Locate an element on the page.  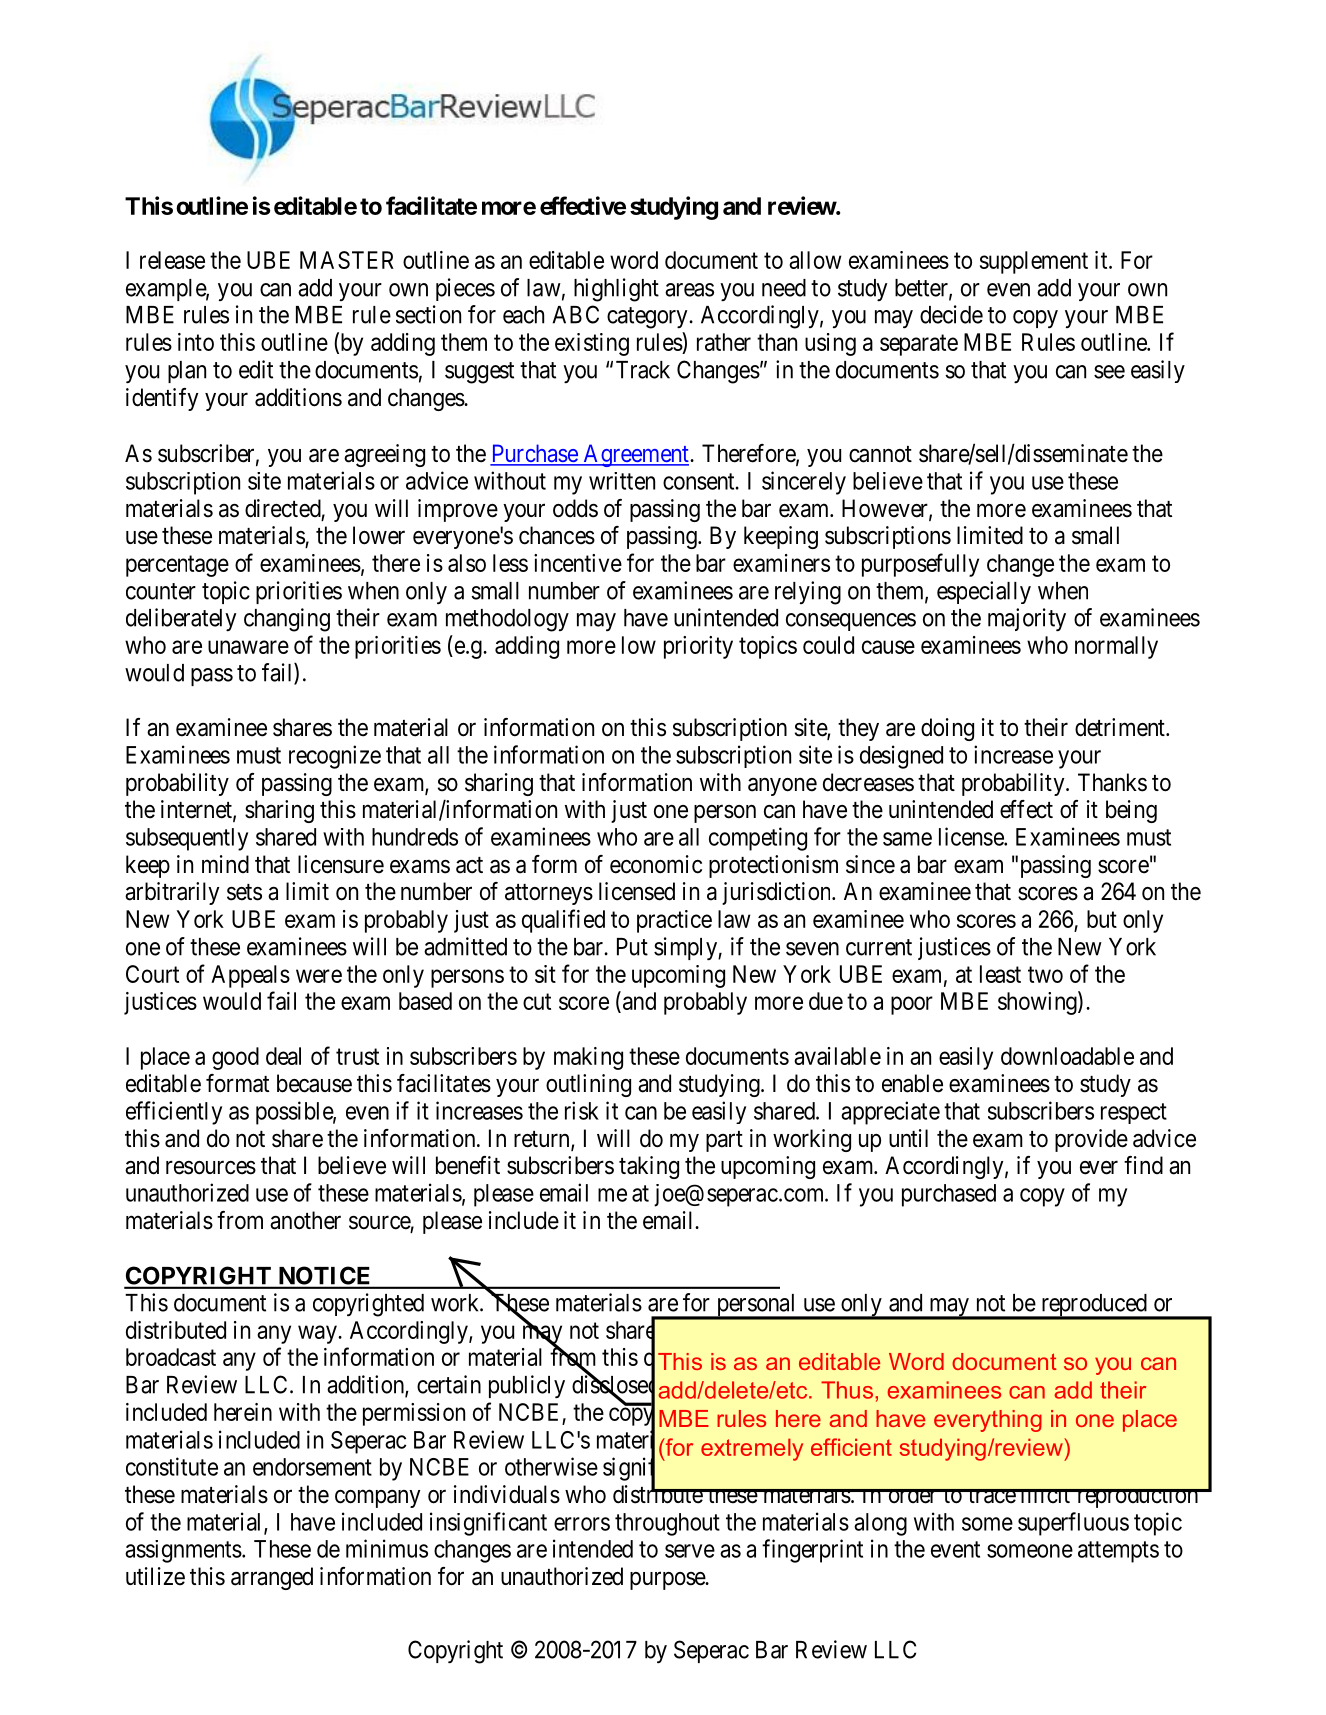
category is located at coordinates (648, 318).
